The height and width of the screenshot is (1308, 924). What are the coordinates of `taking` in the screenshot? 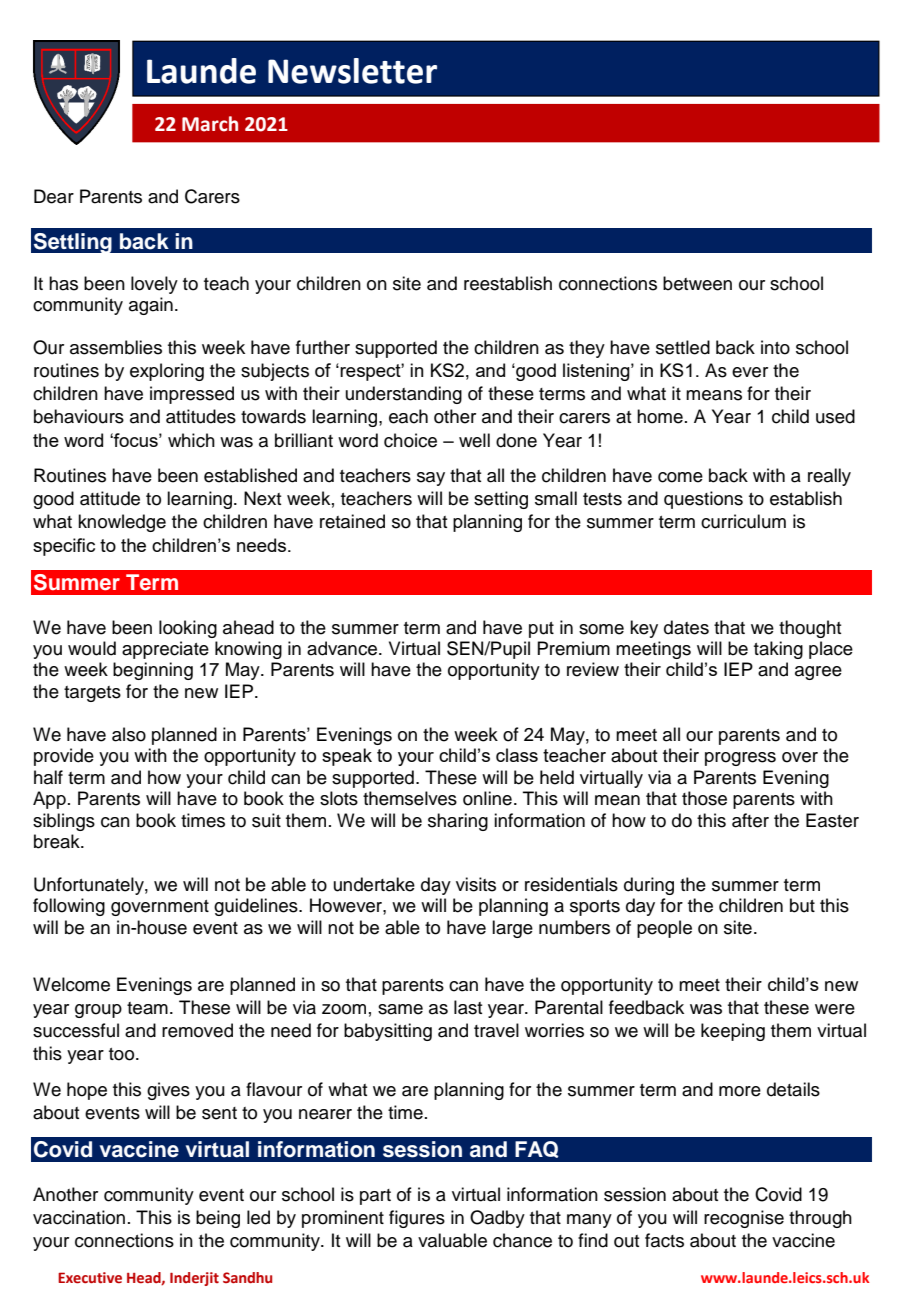 It's located at (778, 650).
